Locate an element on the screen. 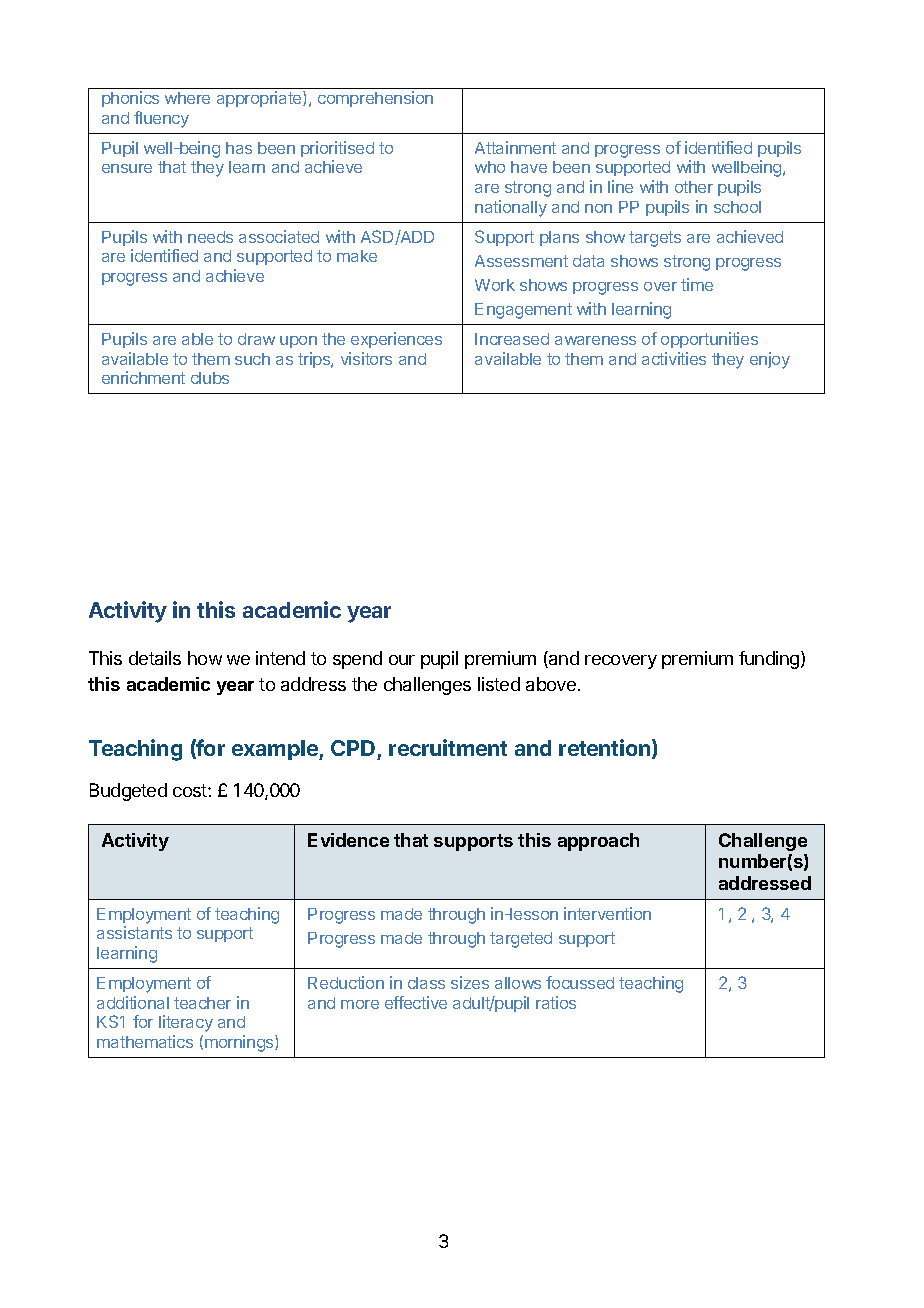  details is located at coordinates (155, 658).
